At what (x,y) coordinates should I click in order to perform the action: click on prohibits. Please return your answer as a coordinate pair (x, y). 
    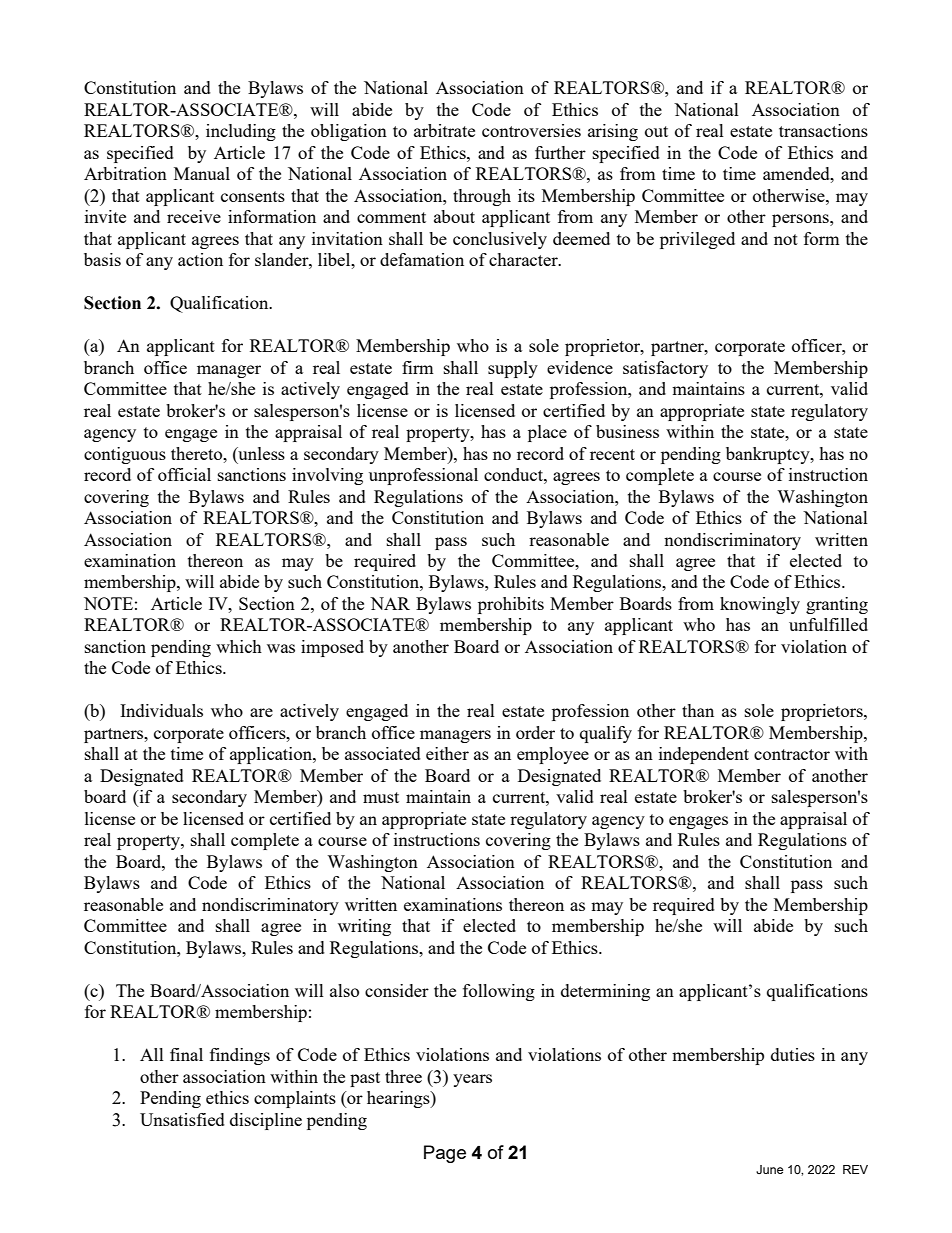
    Looking at the image, I should click on (511, 605).
